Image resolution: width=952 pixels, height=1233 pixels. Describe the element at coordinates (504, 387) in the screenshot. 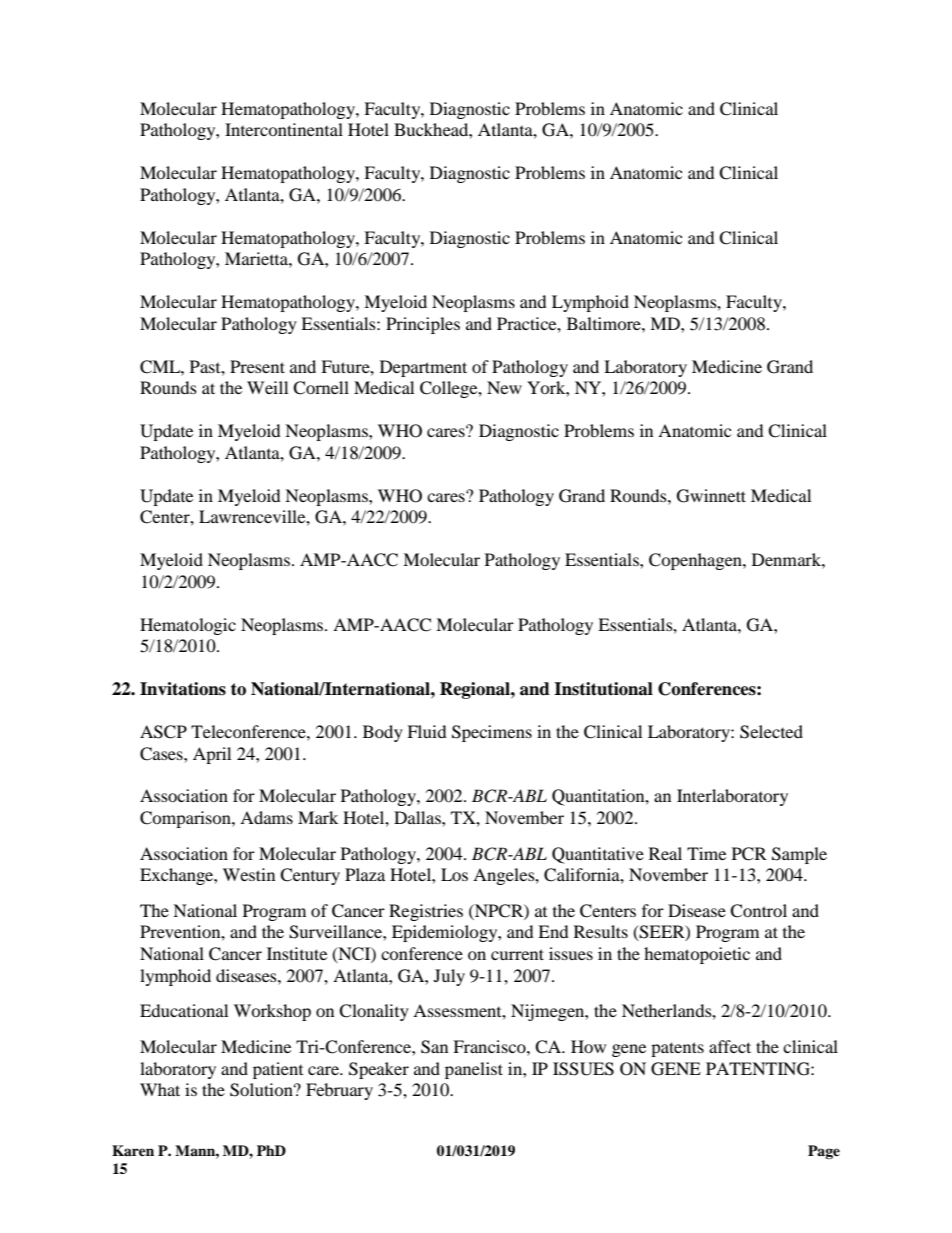

I see `New` at that location.
